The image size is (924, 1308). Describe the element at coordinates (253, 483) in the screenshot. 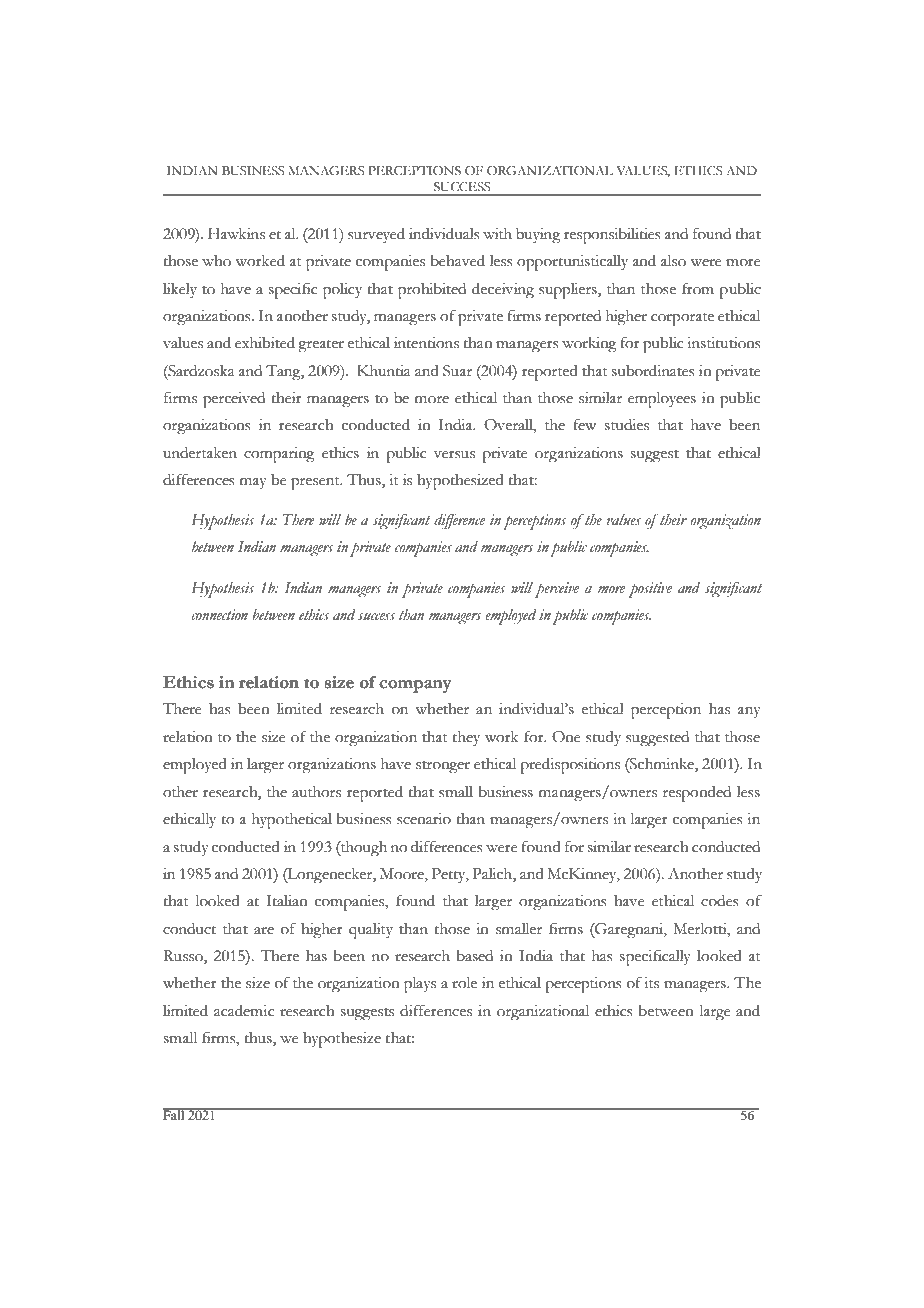

I see `may` at that location.
